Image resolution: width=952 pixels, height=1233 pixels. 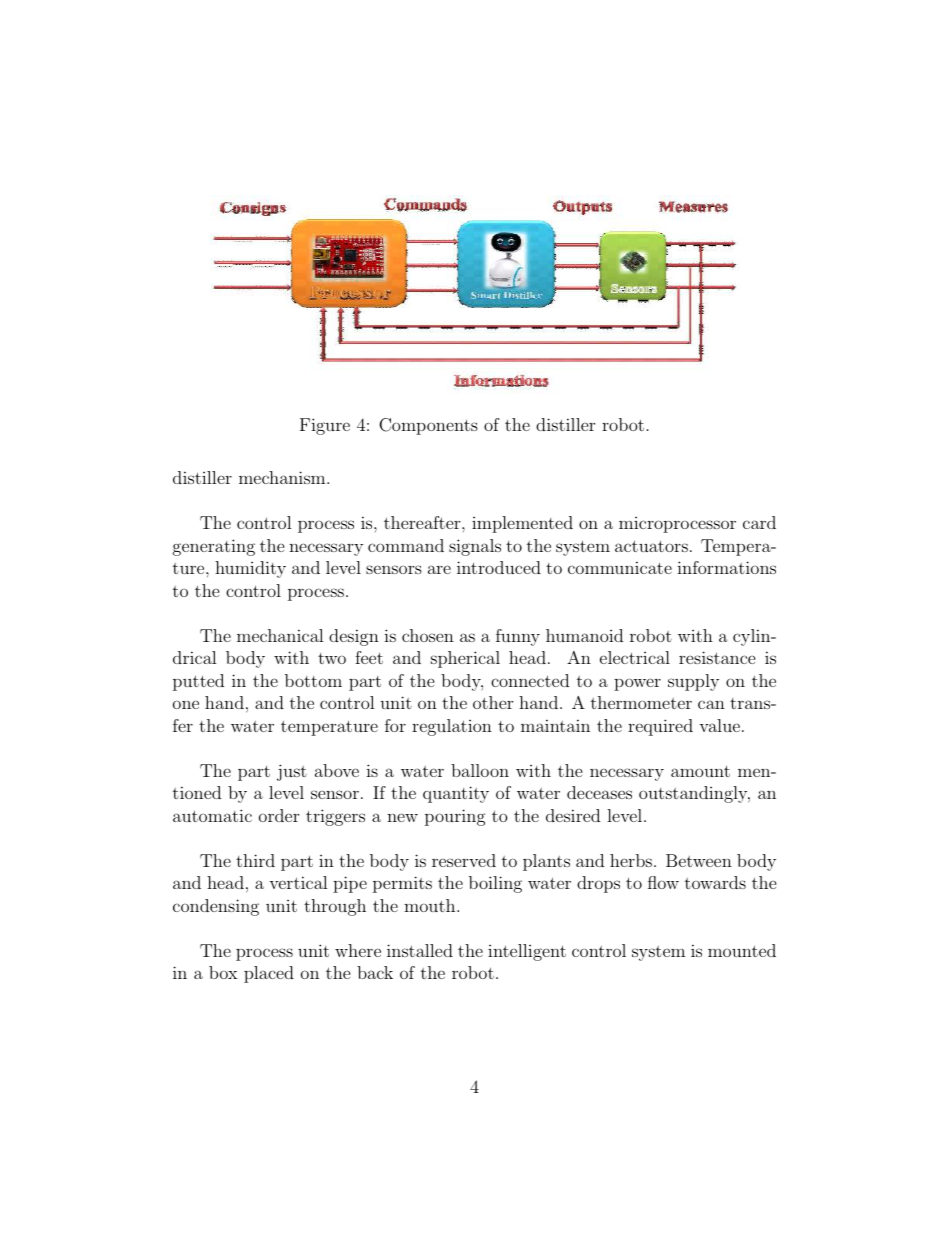 What do you see at coordinates (269, 974) in the document?
I see `placed` at bounding box center [269, 974].
